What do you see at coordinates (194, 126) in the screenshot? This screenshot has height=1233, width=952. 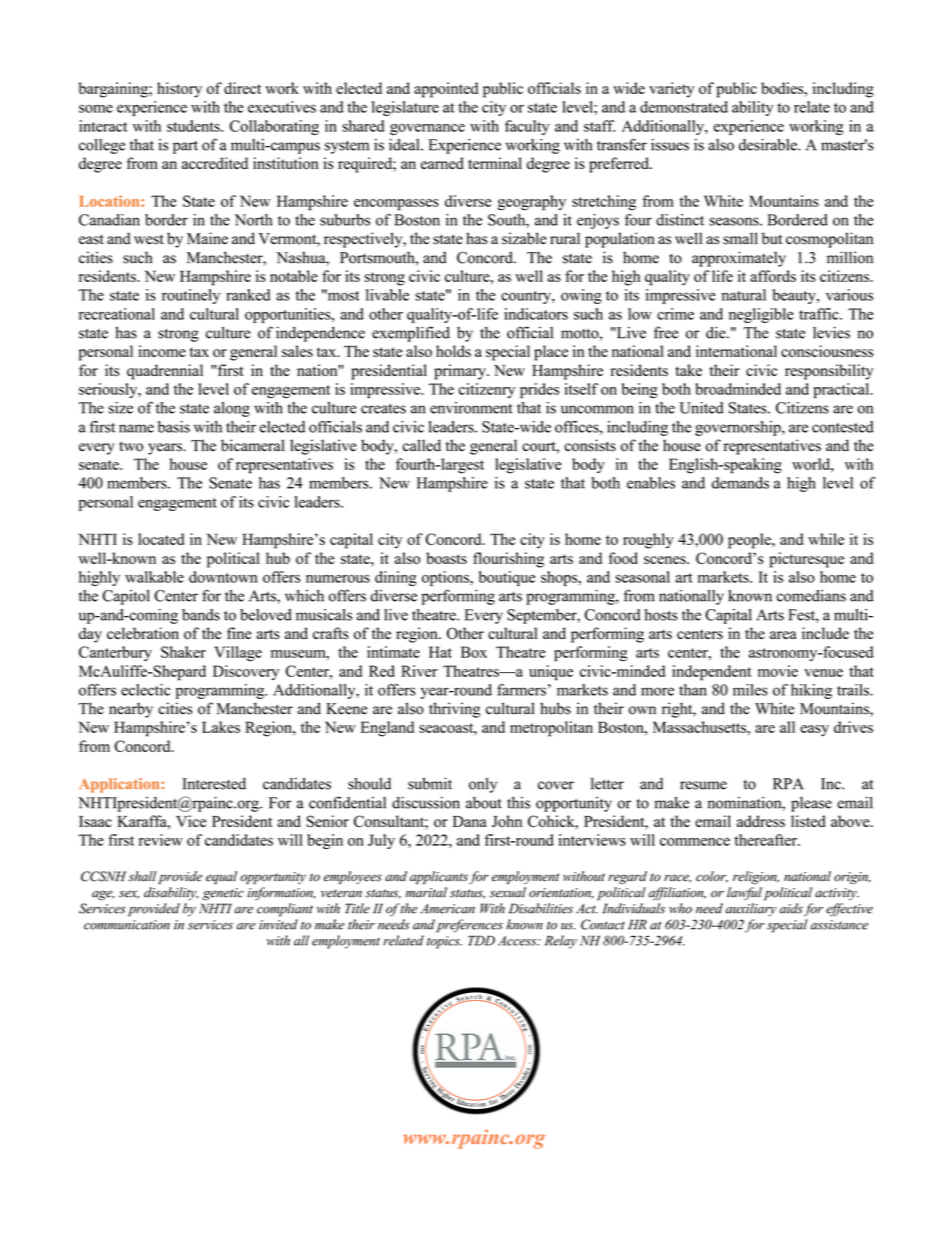 I see `students` at bounding box center [194, 126].
